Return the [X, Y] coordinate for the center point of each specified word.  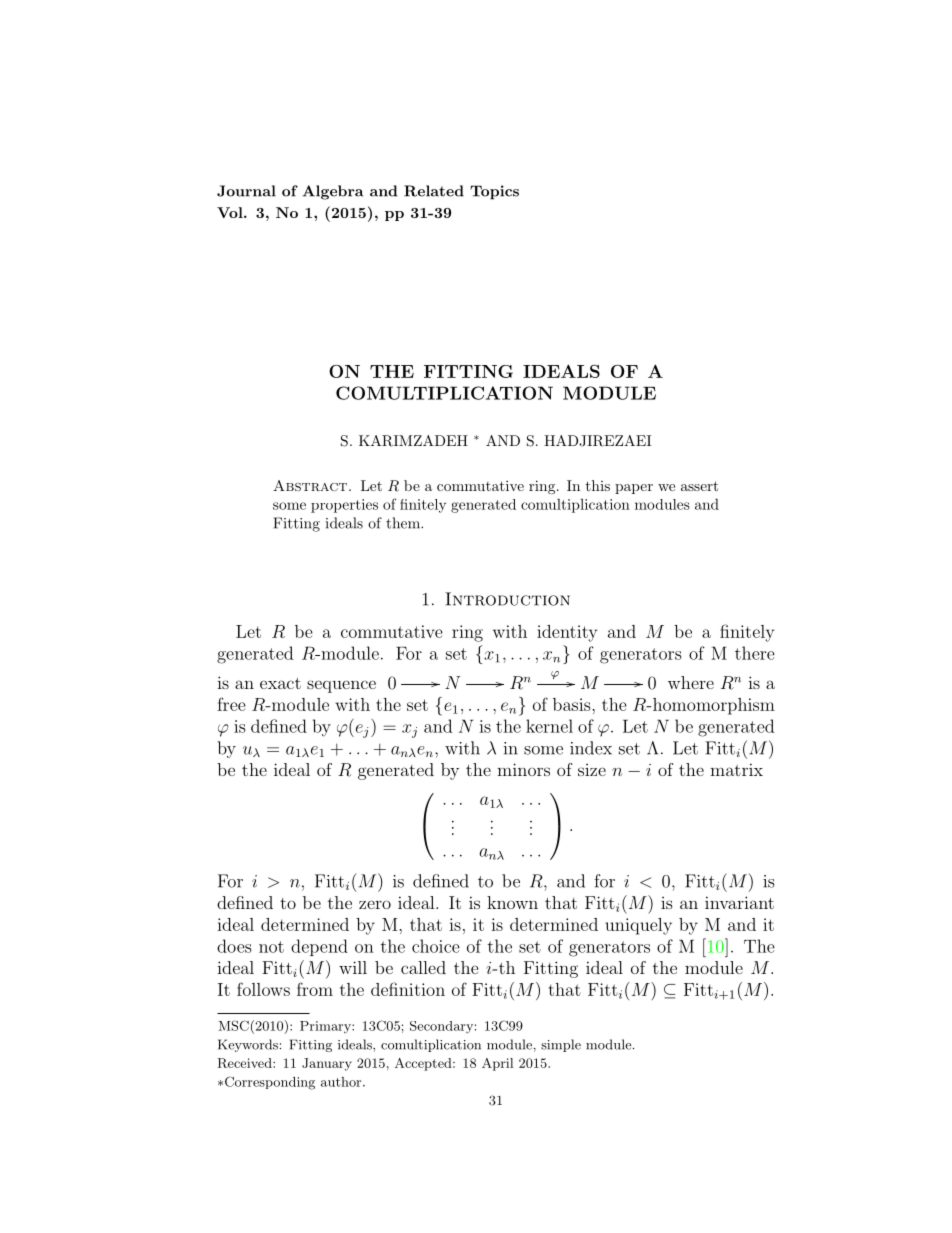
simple [561, 1045]
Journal [246, 191]
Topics [494, 192]
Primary [326, 1027]
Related [434, 191]
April [497, 1064]
